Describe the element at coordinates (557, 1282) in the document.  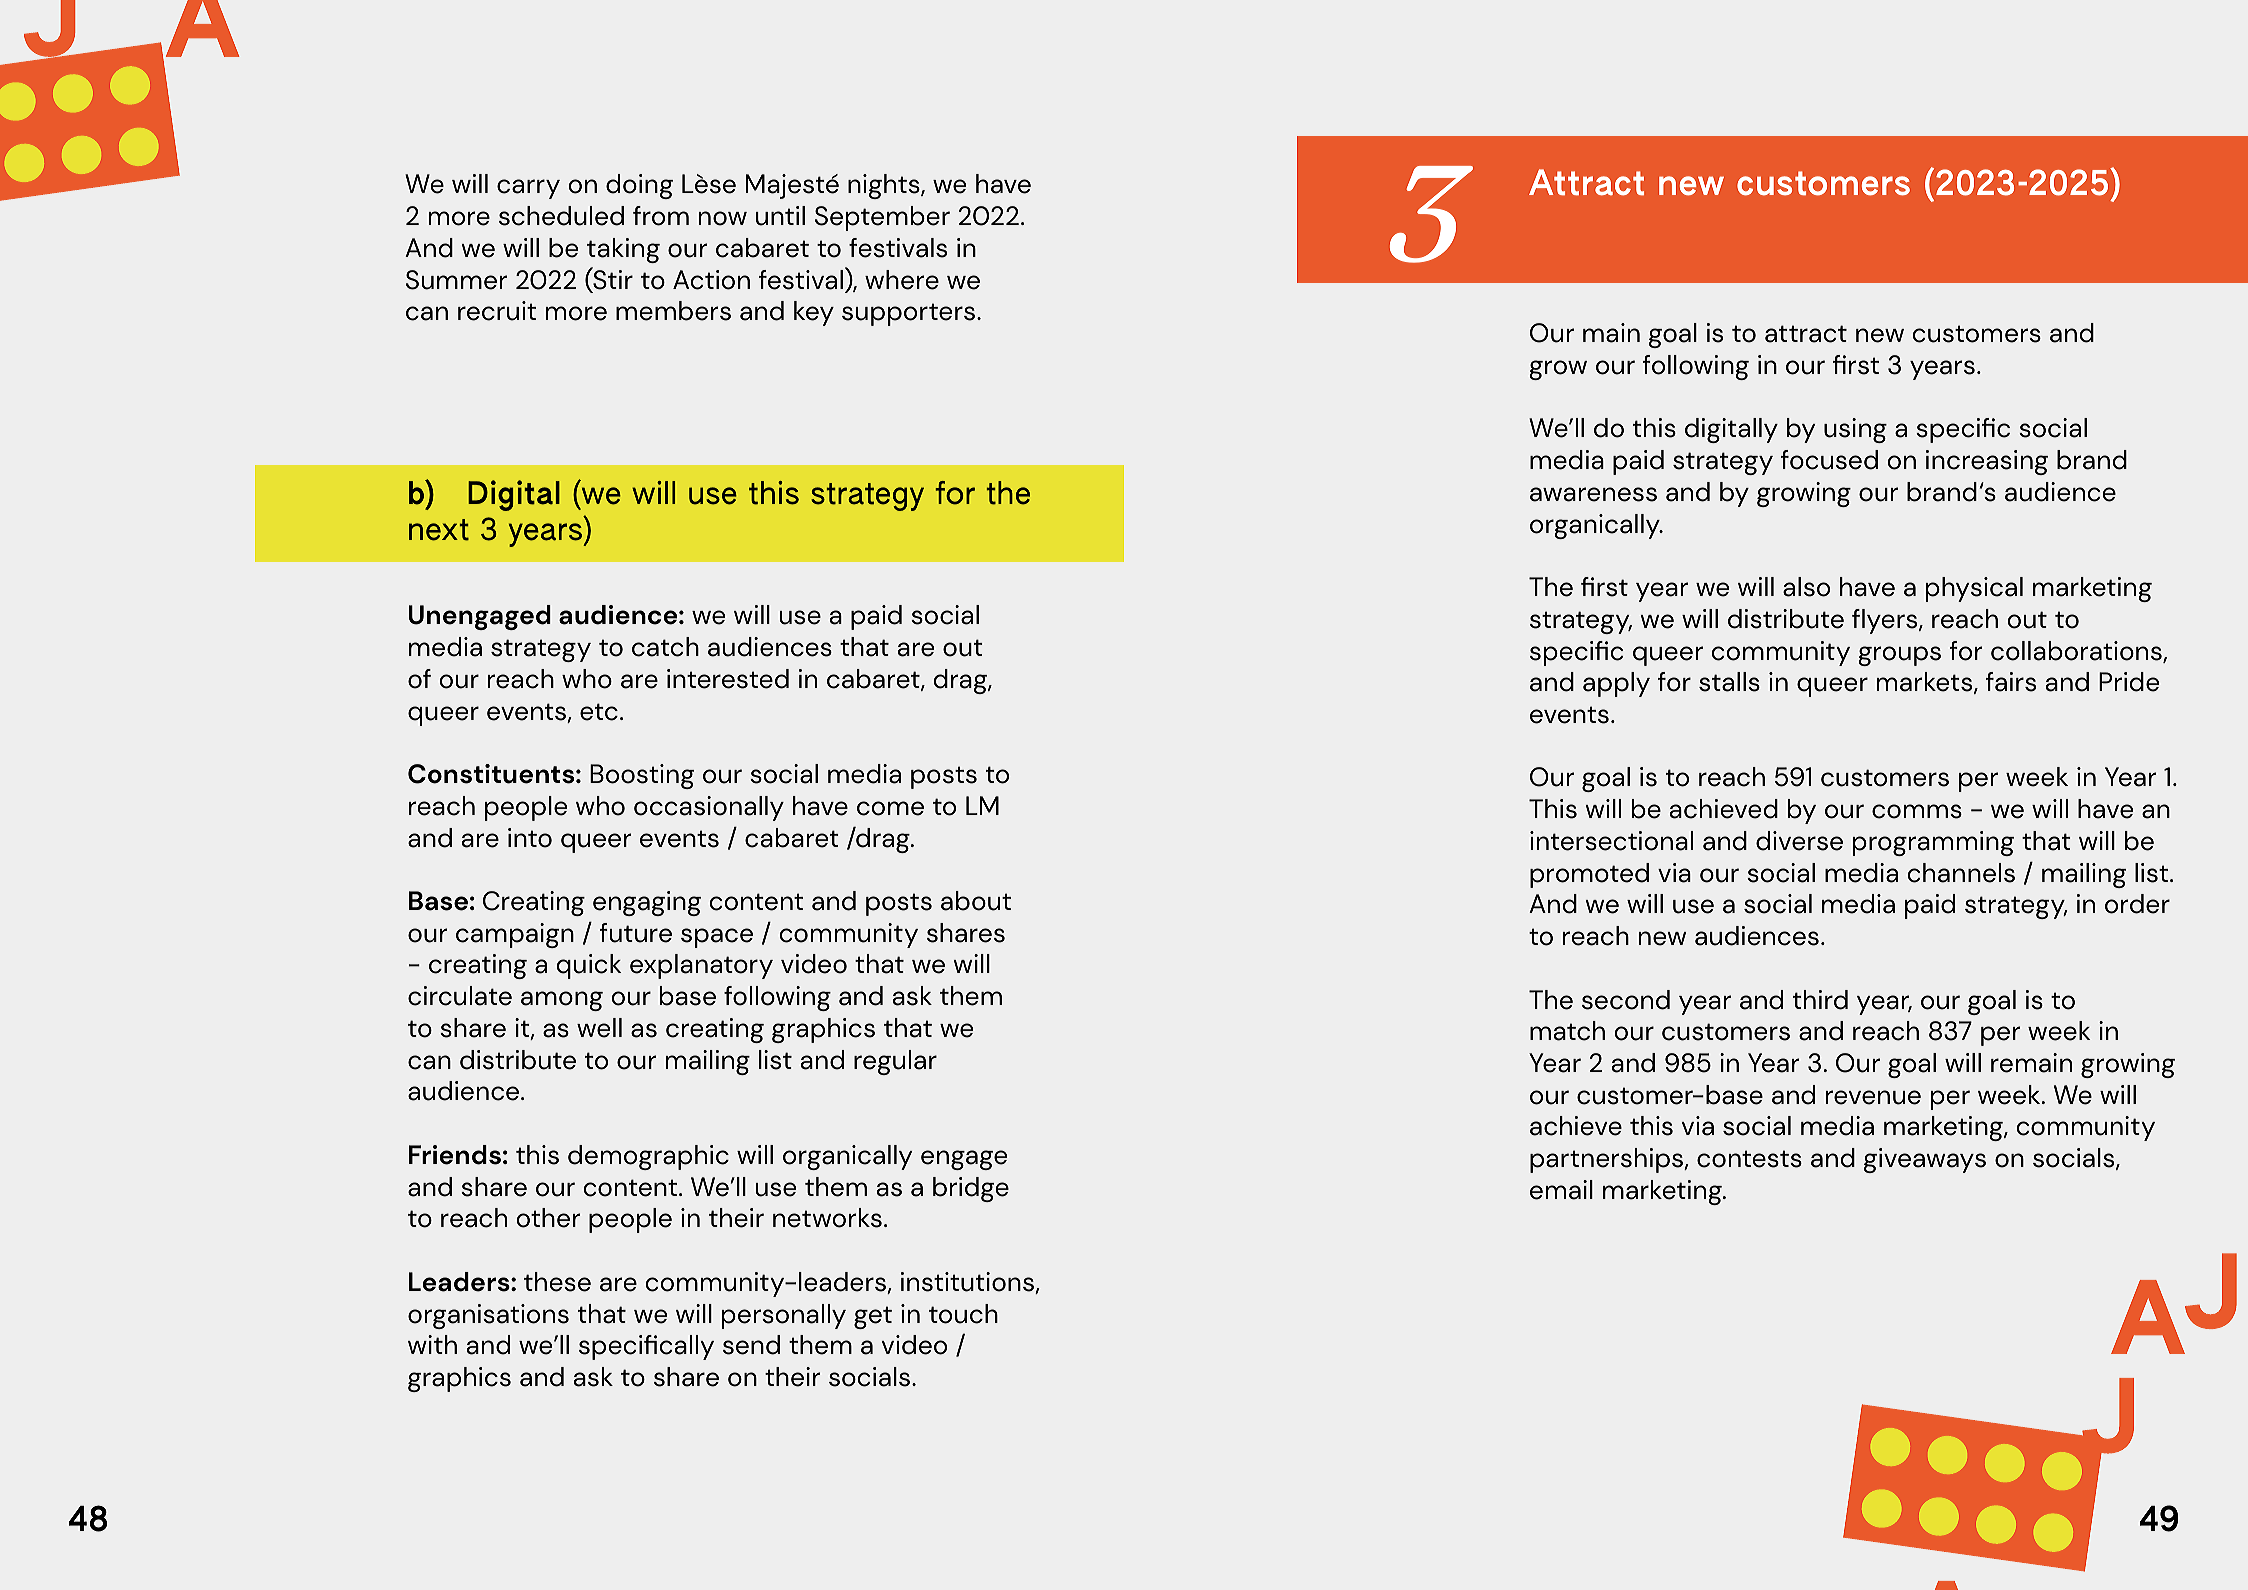
I see `these` at that location.
